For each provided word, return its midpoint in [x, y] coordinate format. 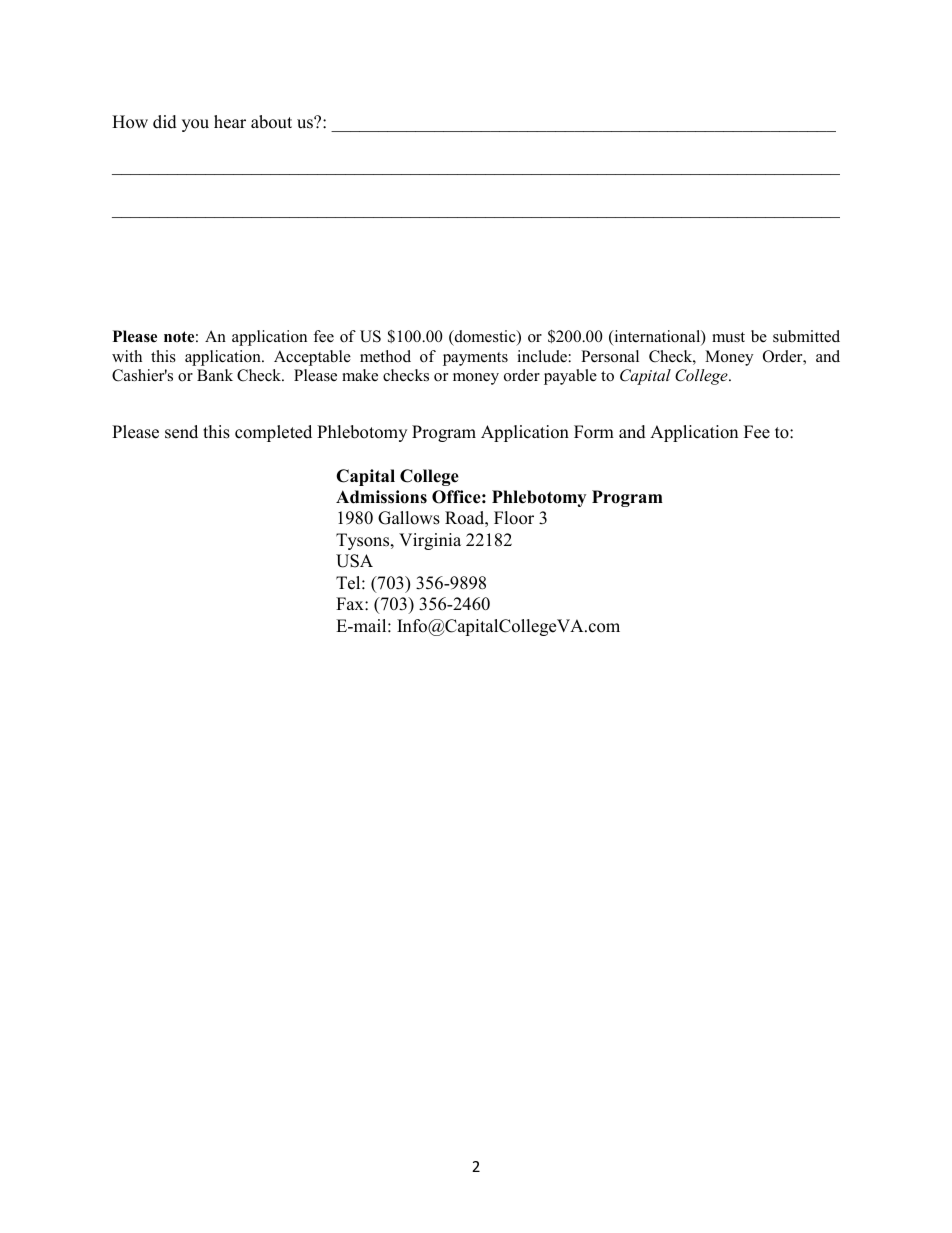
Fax [351, 603]
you [195, 125]
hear [230, 122]
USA [354, 561]
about [271, 122]
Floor [514, 518]
